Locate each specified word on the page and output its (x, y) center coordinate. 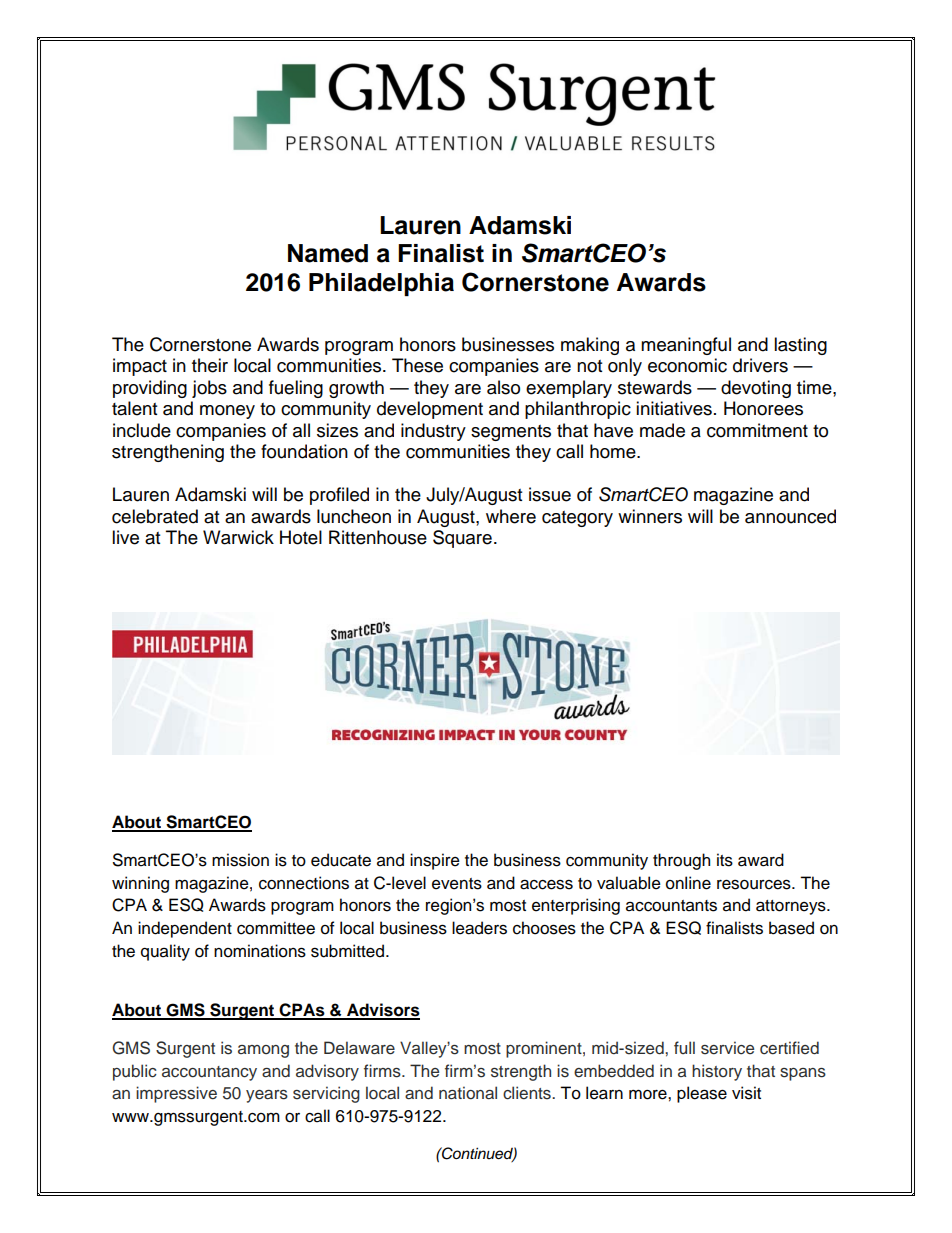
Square (462, 539)
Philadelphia (381, 284)
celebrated (155, 516)
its (725, 860)
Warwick (238, 537)
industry (433, 432)
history (717, 1072)
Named (328, 253)
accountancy (209, 1073)
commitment (757, 430)
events (457, 884)
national (468, 1092)
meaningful (686, 346)
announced (790, 516)
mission (240, 860)
